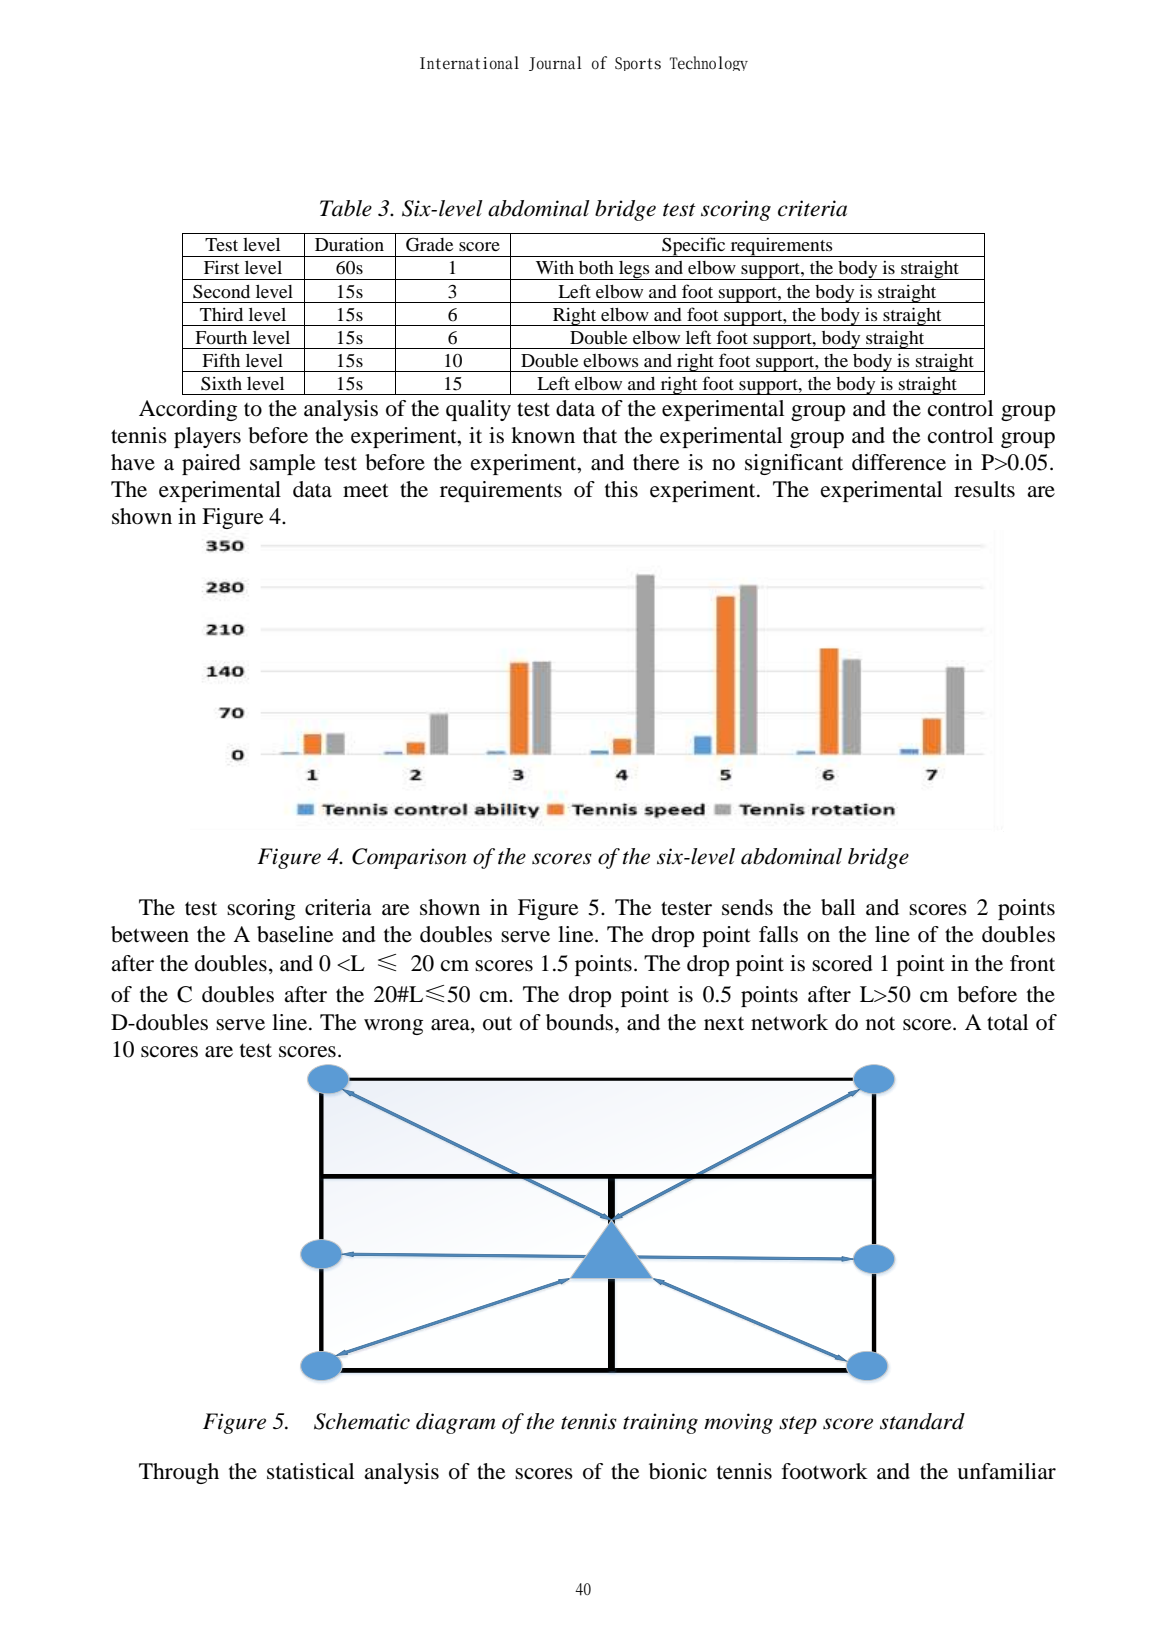  I want to click on sends, so click(747, 907).
